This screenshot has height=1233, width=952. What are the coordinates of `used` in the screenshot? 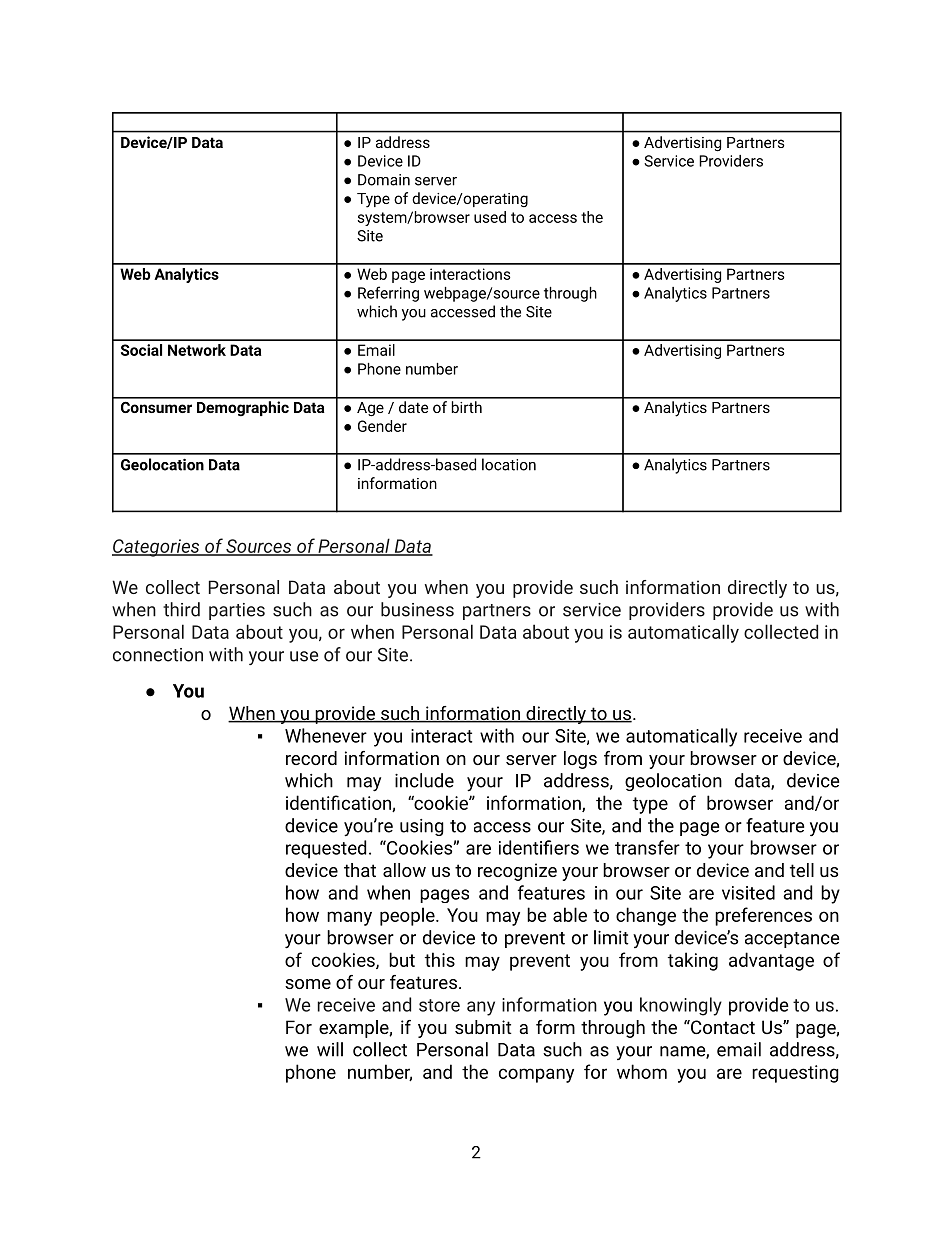 It's located at (490, 217).
